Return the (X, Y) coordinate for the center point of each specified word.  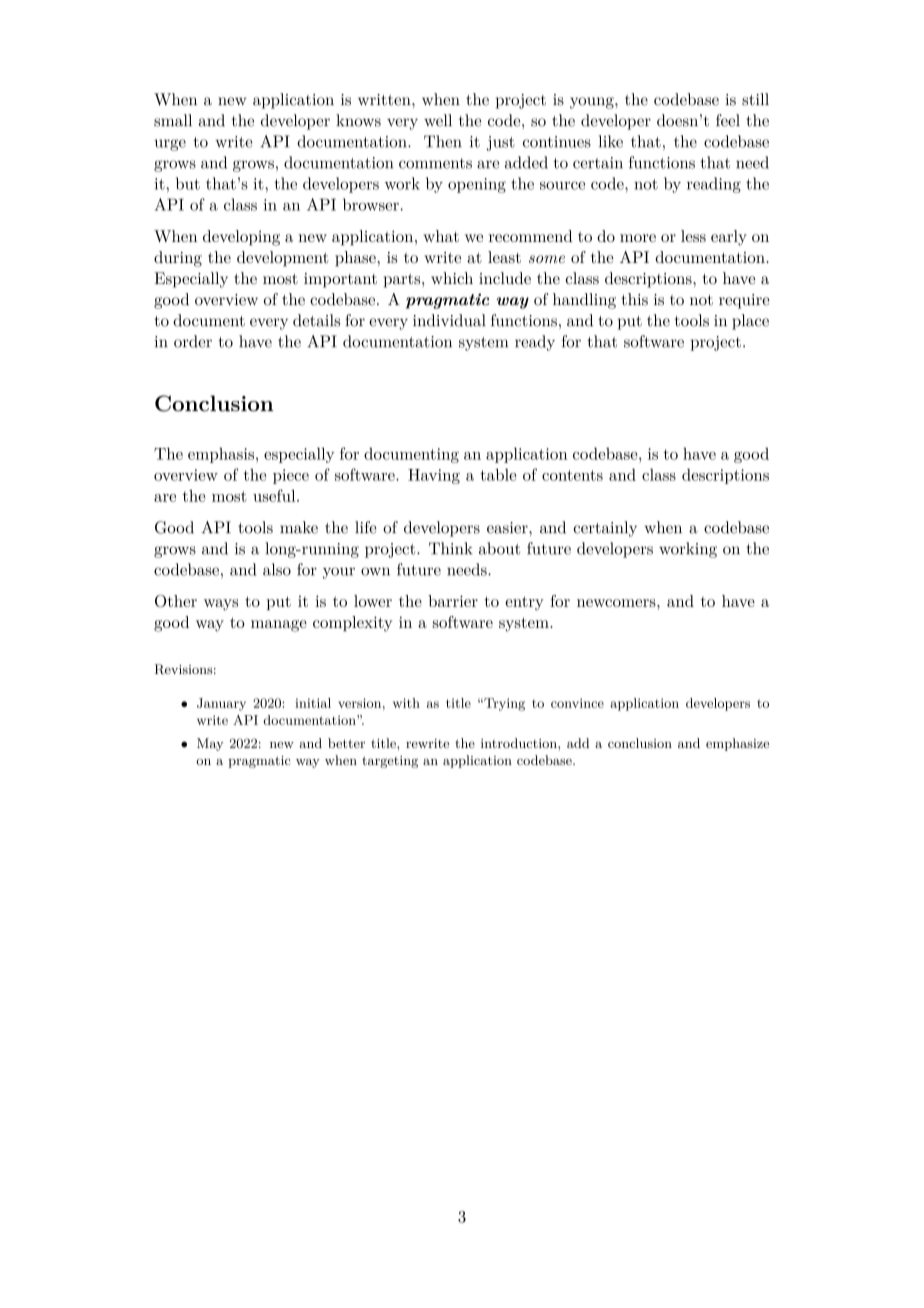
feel (728, 120)
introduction (520, 743)
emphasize (737, 744)
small (173, 120)
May (210, 744)
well (438, 120)
